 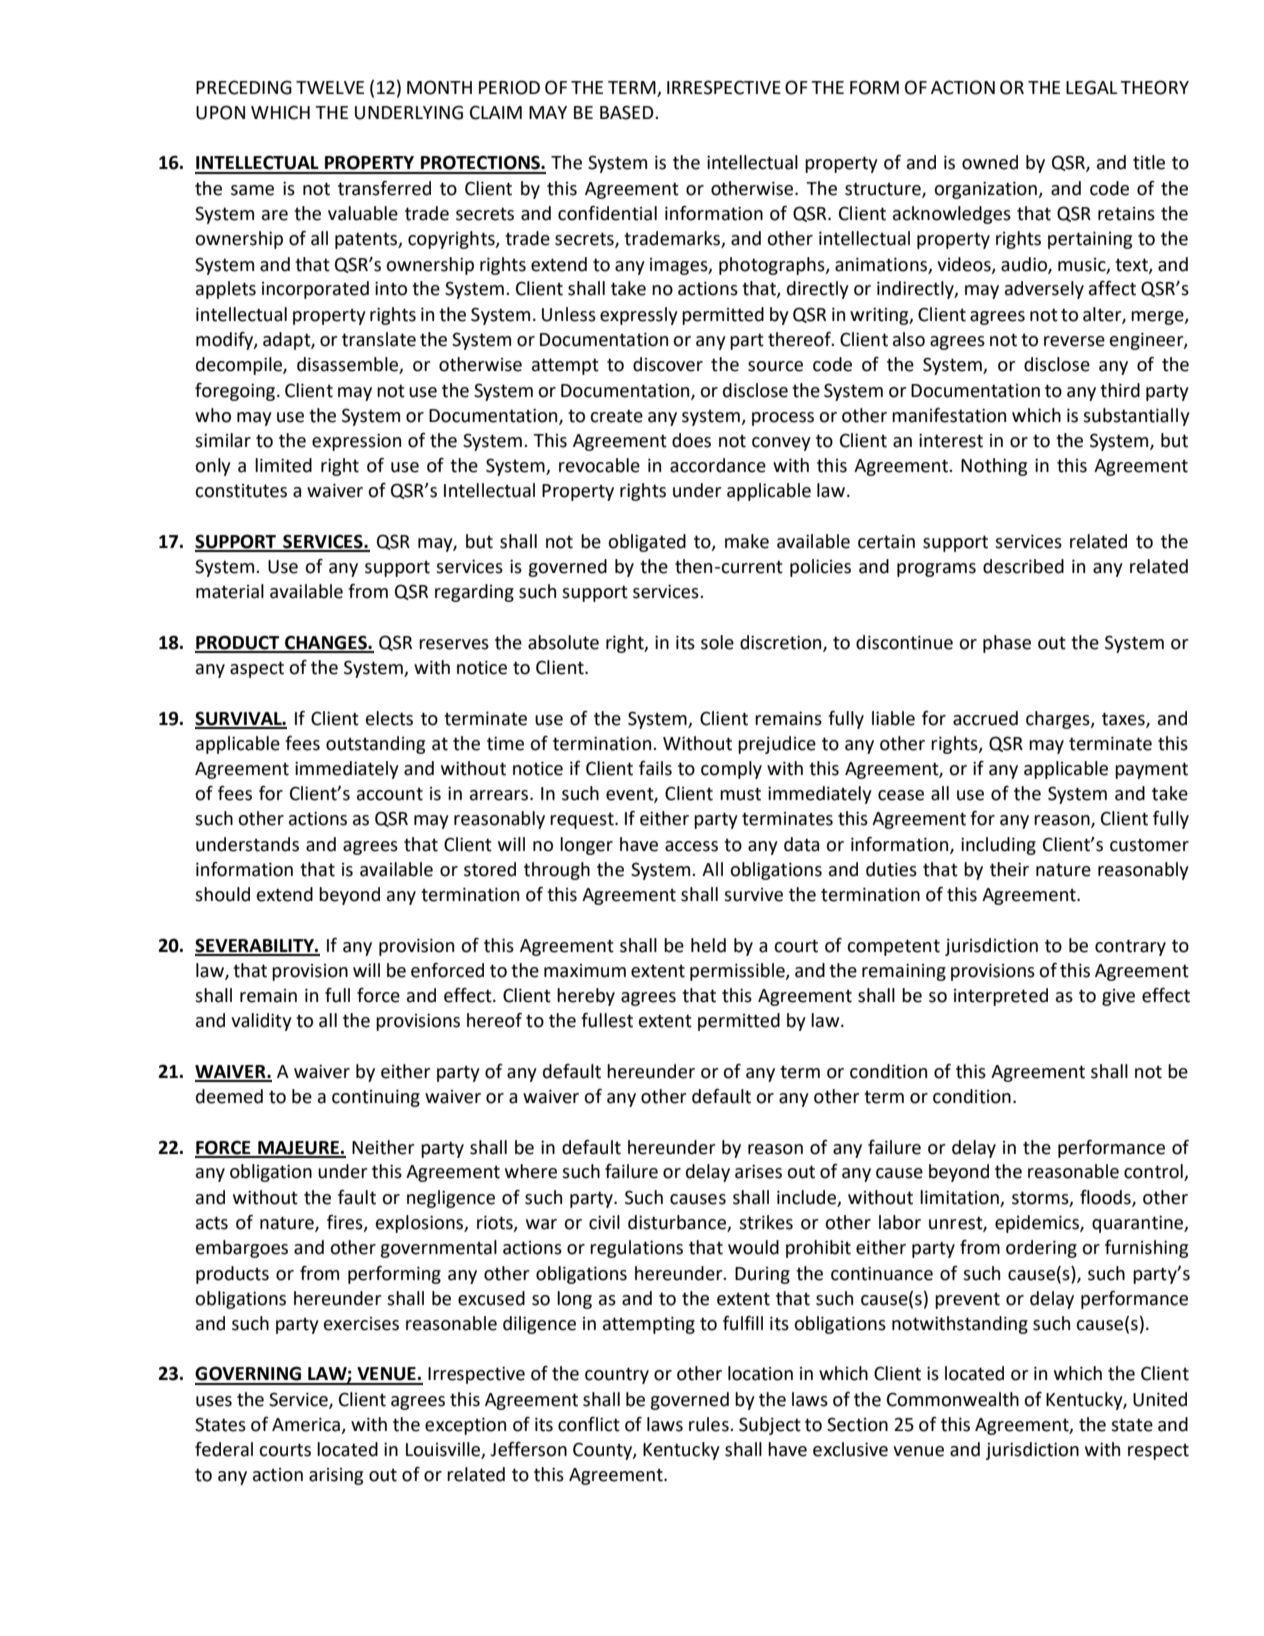 What do you see at coordinates (990, 162) in the screenshot?
I see `owned` at bounding box center [990, 162].
